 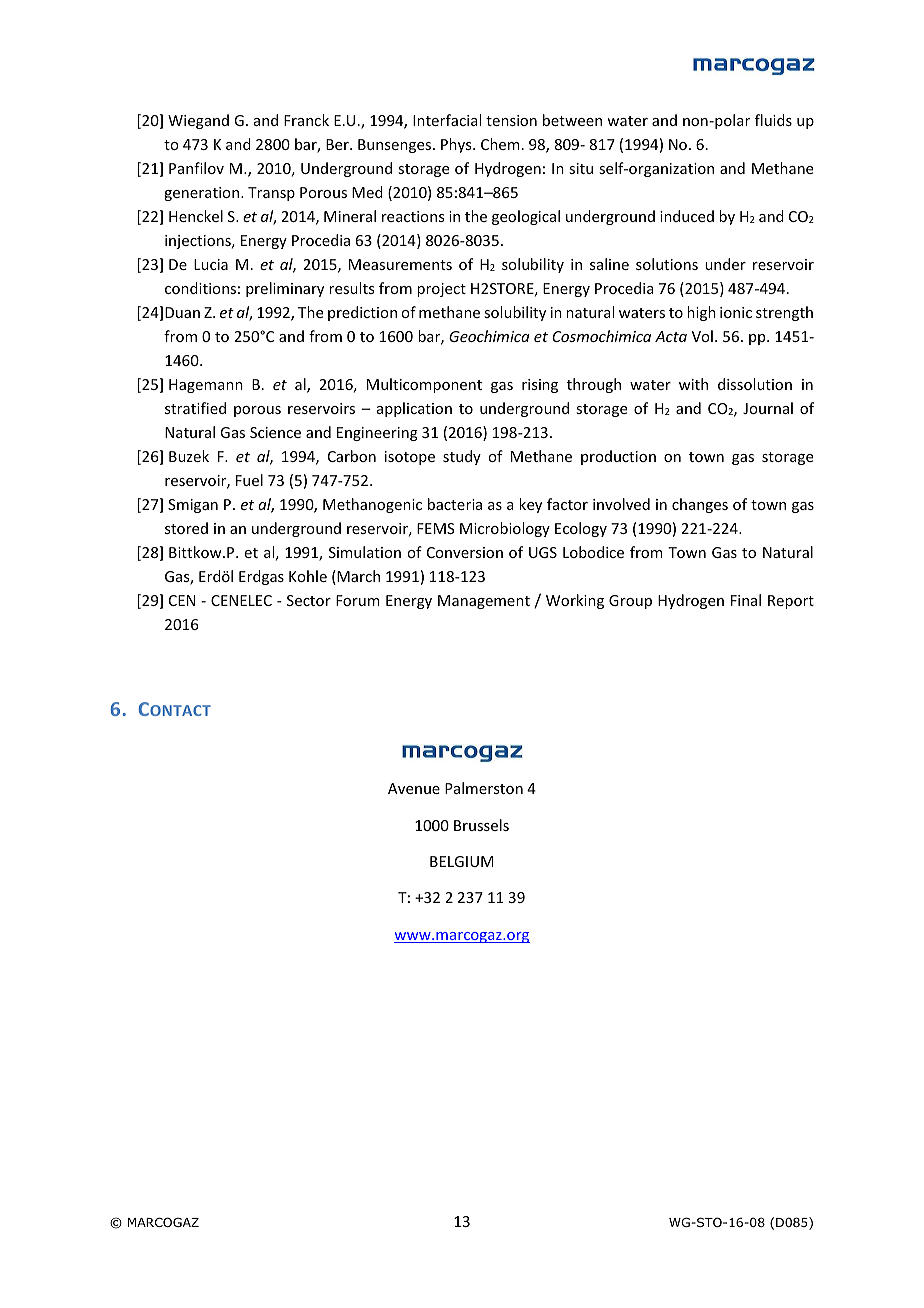 What do you see at coordinates (481, 825) in the document?
I see `Brussels` at bounding box center [481, 825].
